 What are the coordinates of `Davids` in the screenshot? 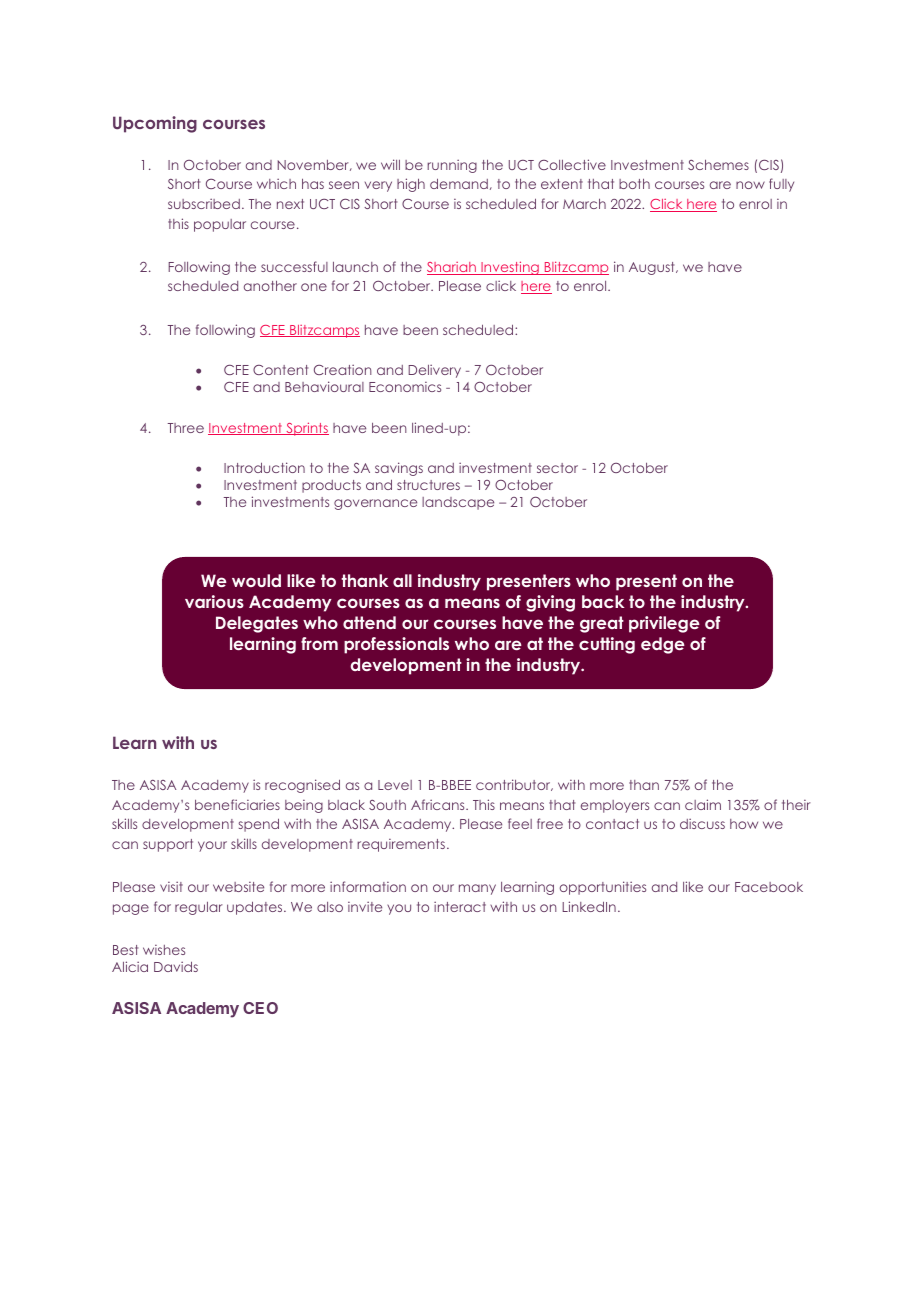 It's located at (176, 966).
